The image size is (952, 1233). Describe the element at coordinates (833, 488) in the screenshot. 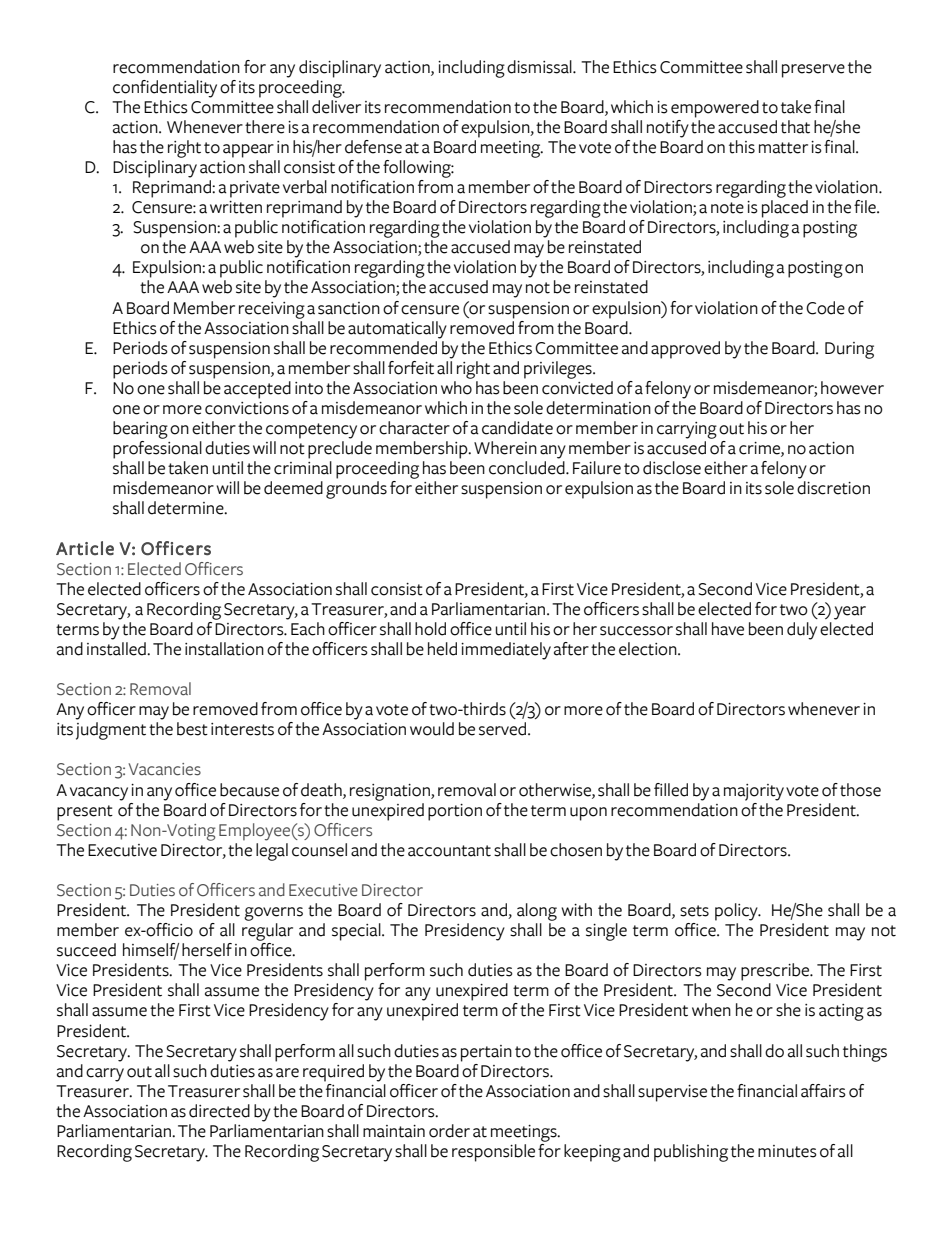

I see `discretion` at that location.
